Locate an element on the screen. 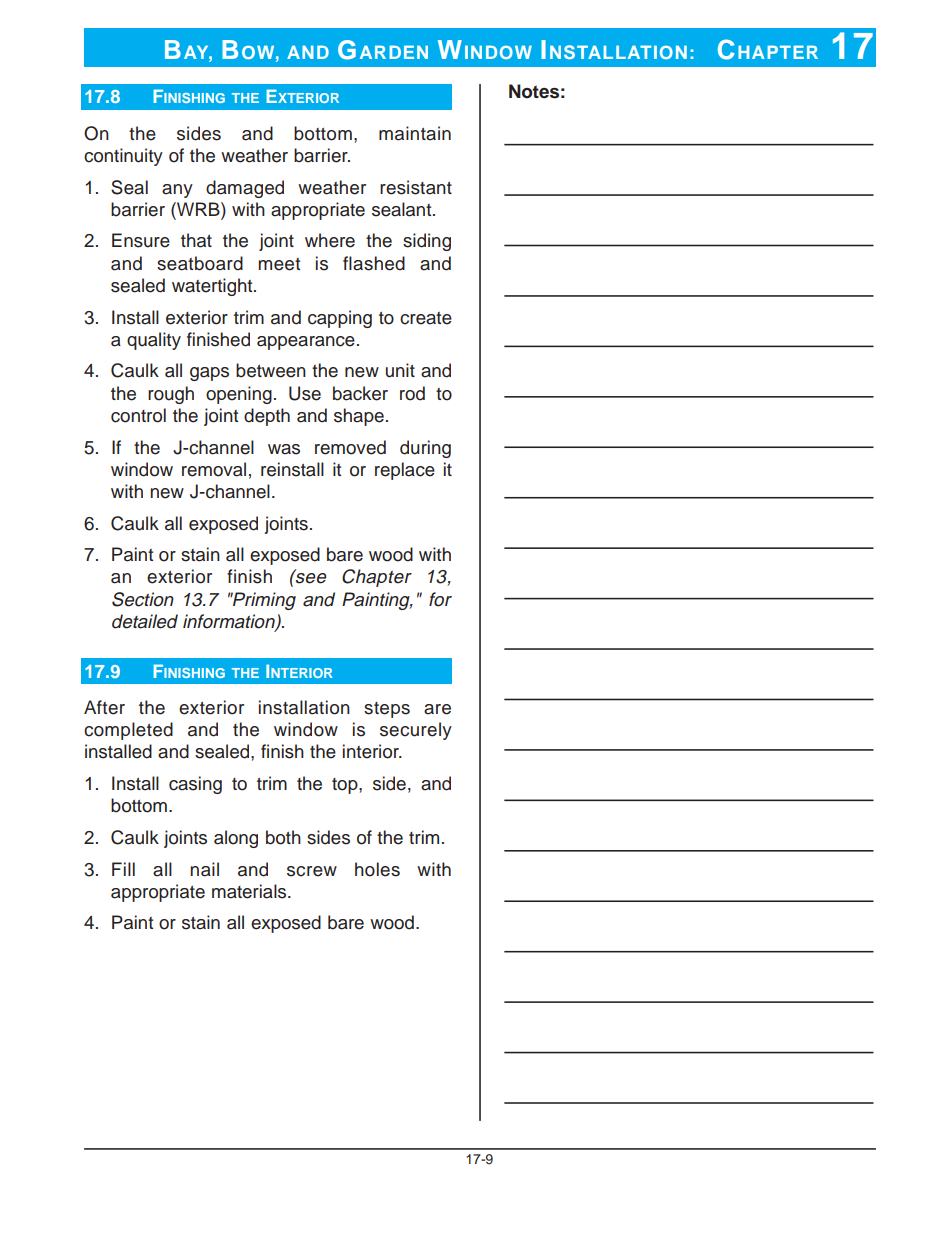  continuity is located at coordinates (123, 157).
